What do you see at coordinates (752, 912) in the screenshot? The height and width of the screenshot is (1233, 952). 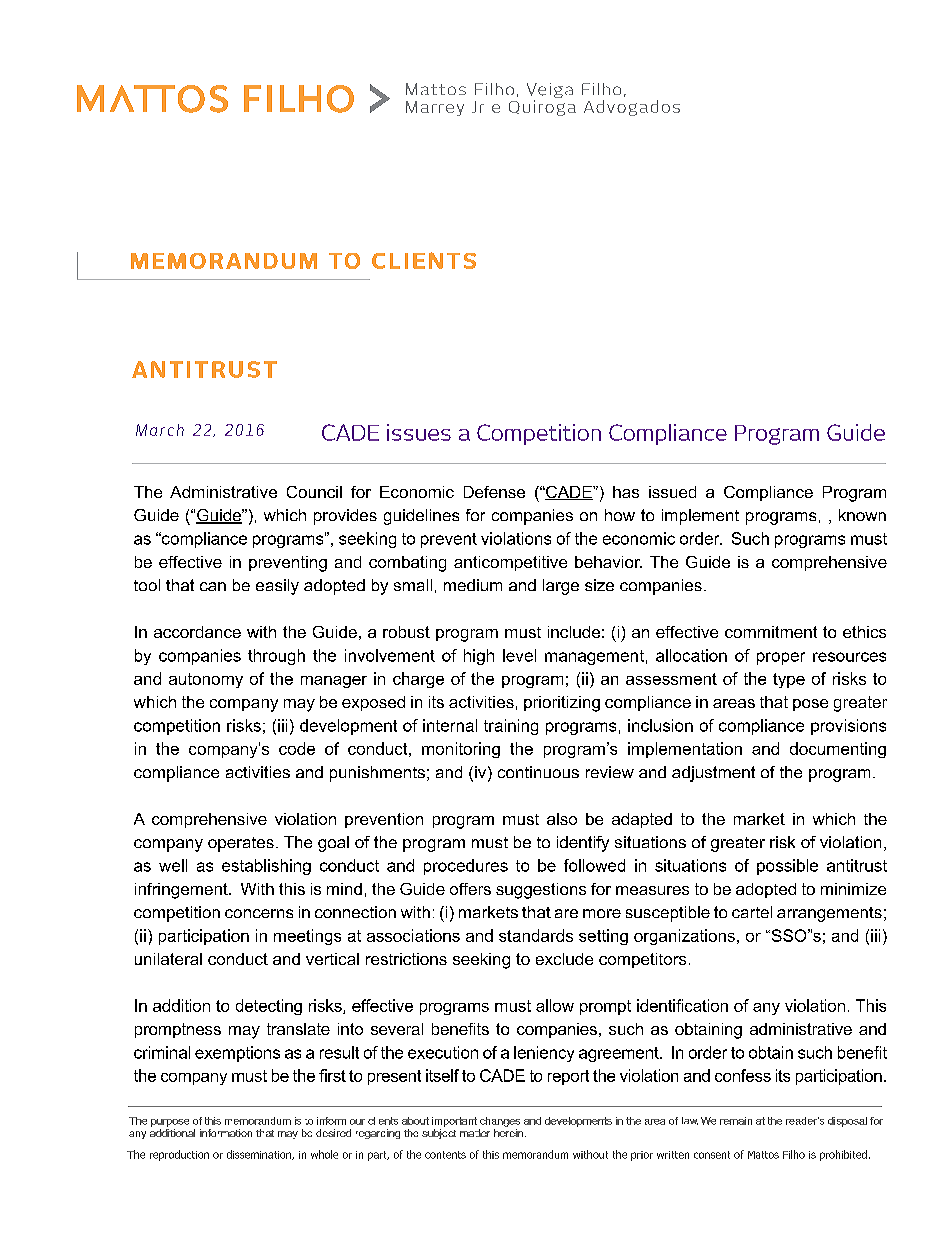 I see `cartel` at bounding box center [752, 912].
